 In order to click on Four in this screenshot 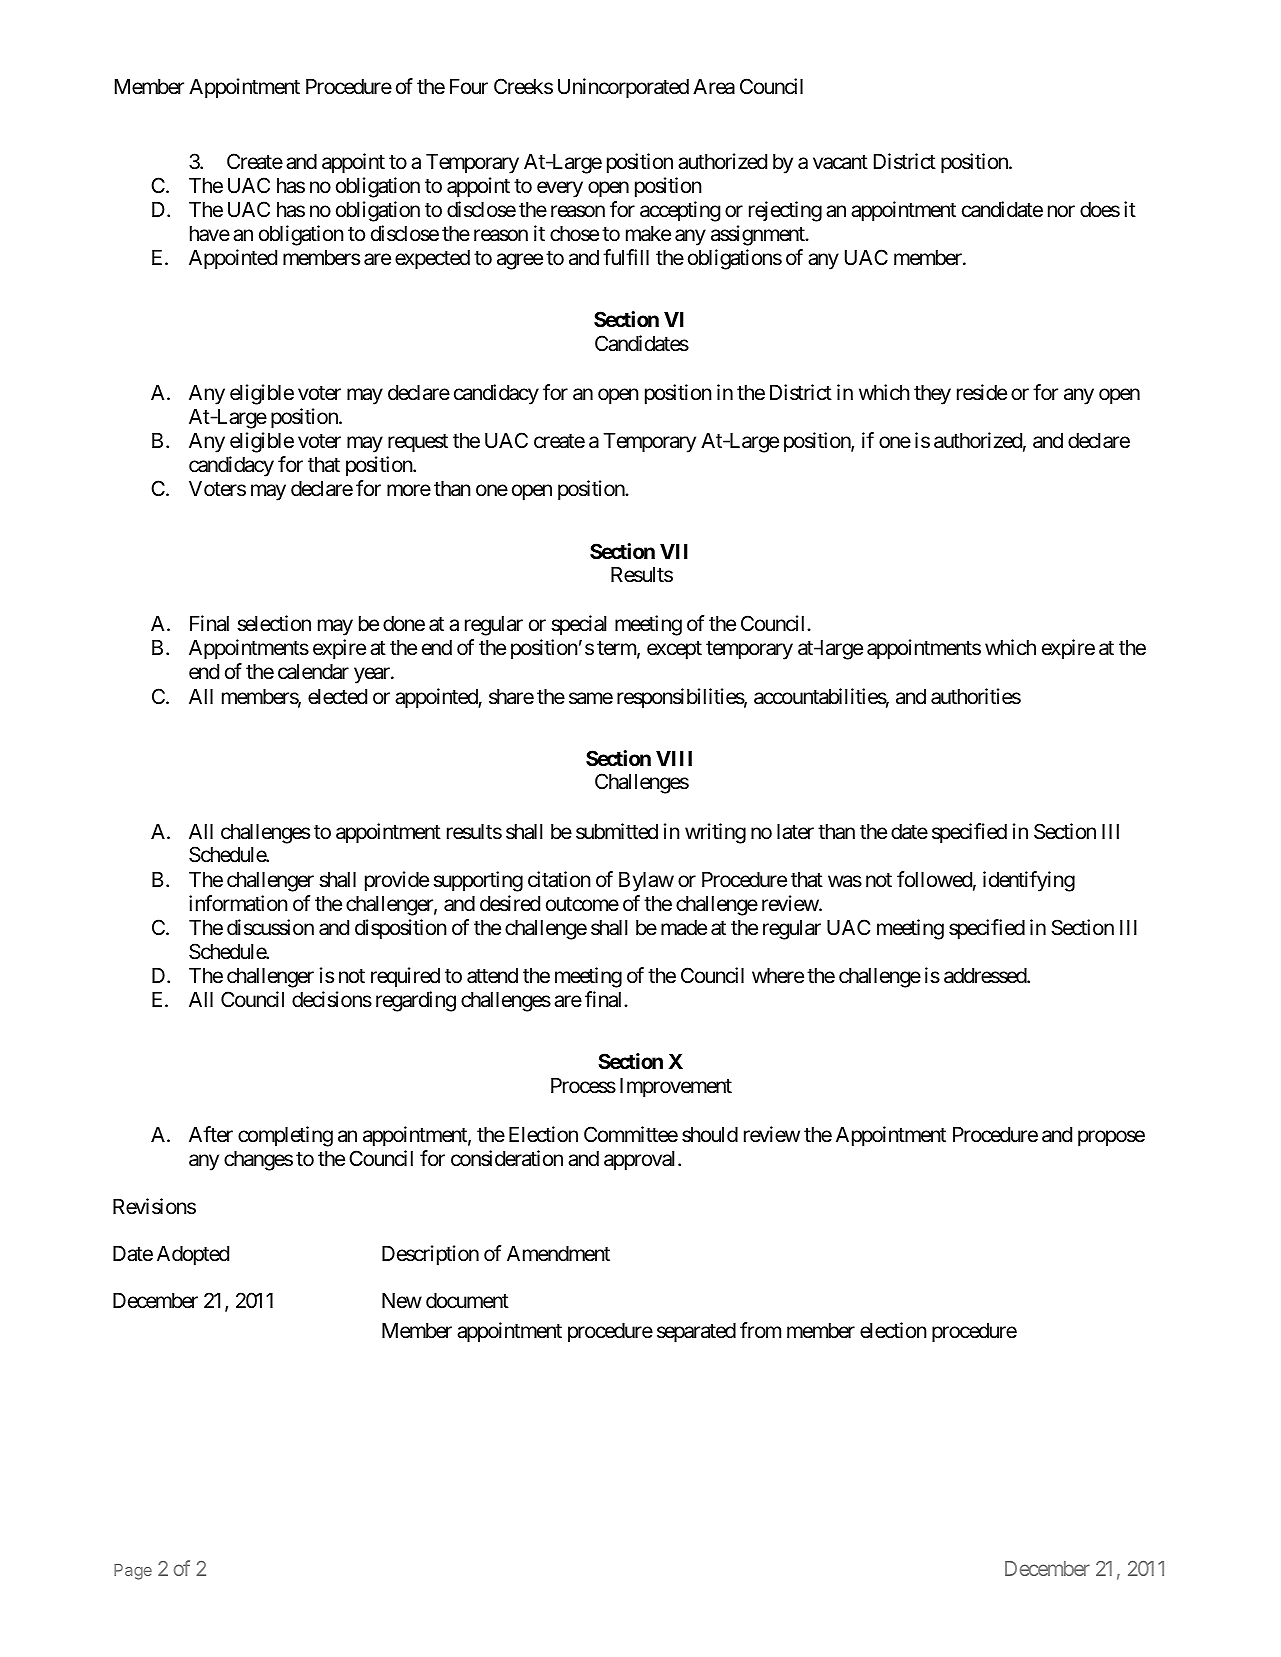, I will do `click(469, 86)`.
